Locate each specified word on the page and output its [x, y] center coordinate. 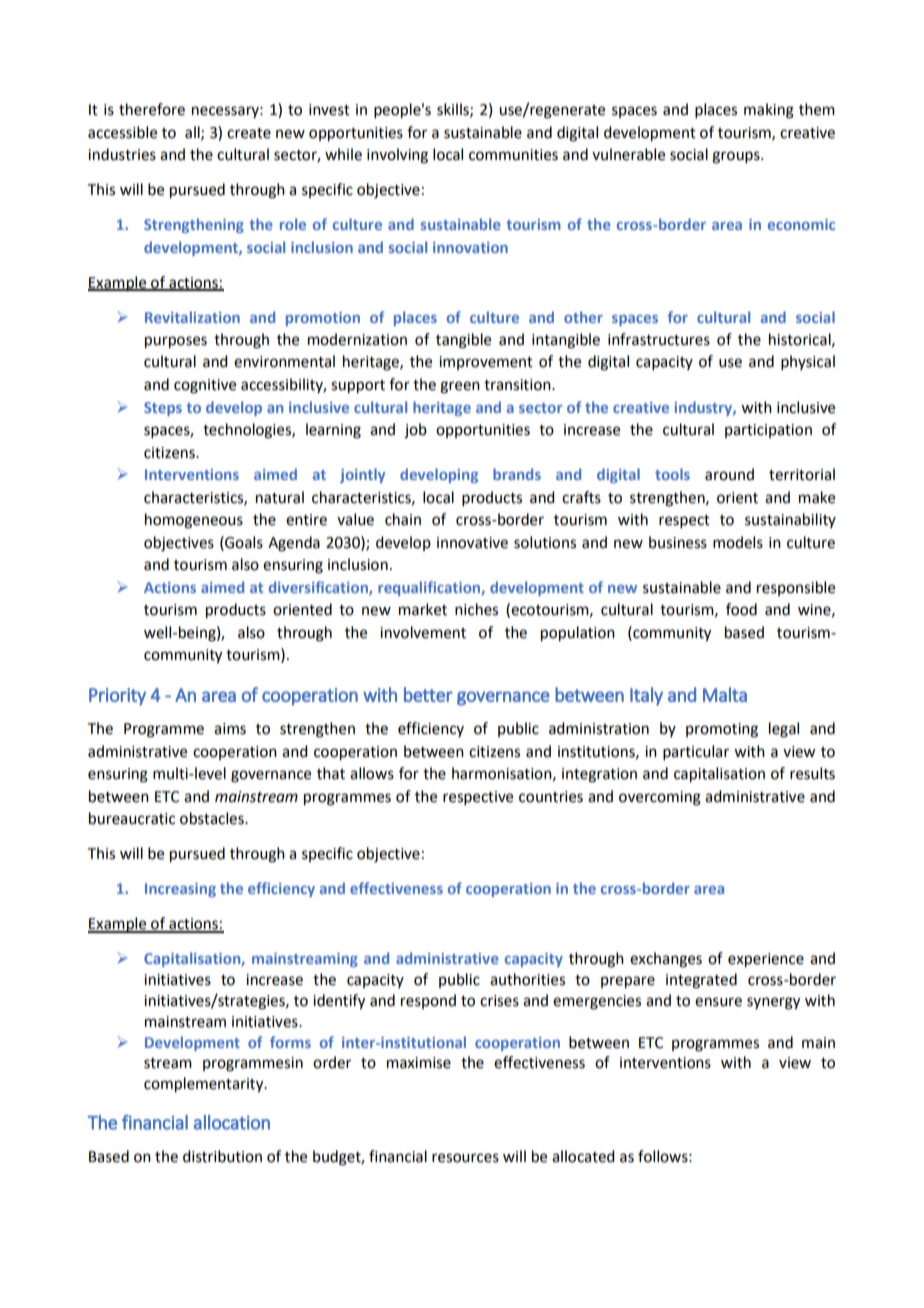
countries [551, 797]
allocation [232, 1122]
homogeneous [194, 521]
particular [696, 752]
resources [465, 1158]
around [729, 474]
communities [513, 155]
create [249, 133]
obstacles [213, 818]
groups [737, 157]
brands [517, 474]
